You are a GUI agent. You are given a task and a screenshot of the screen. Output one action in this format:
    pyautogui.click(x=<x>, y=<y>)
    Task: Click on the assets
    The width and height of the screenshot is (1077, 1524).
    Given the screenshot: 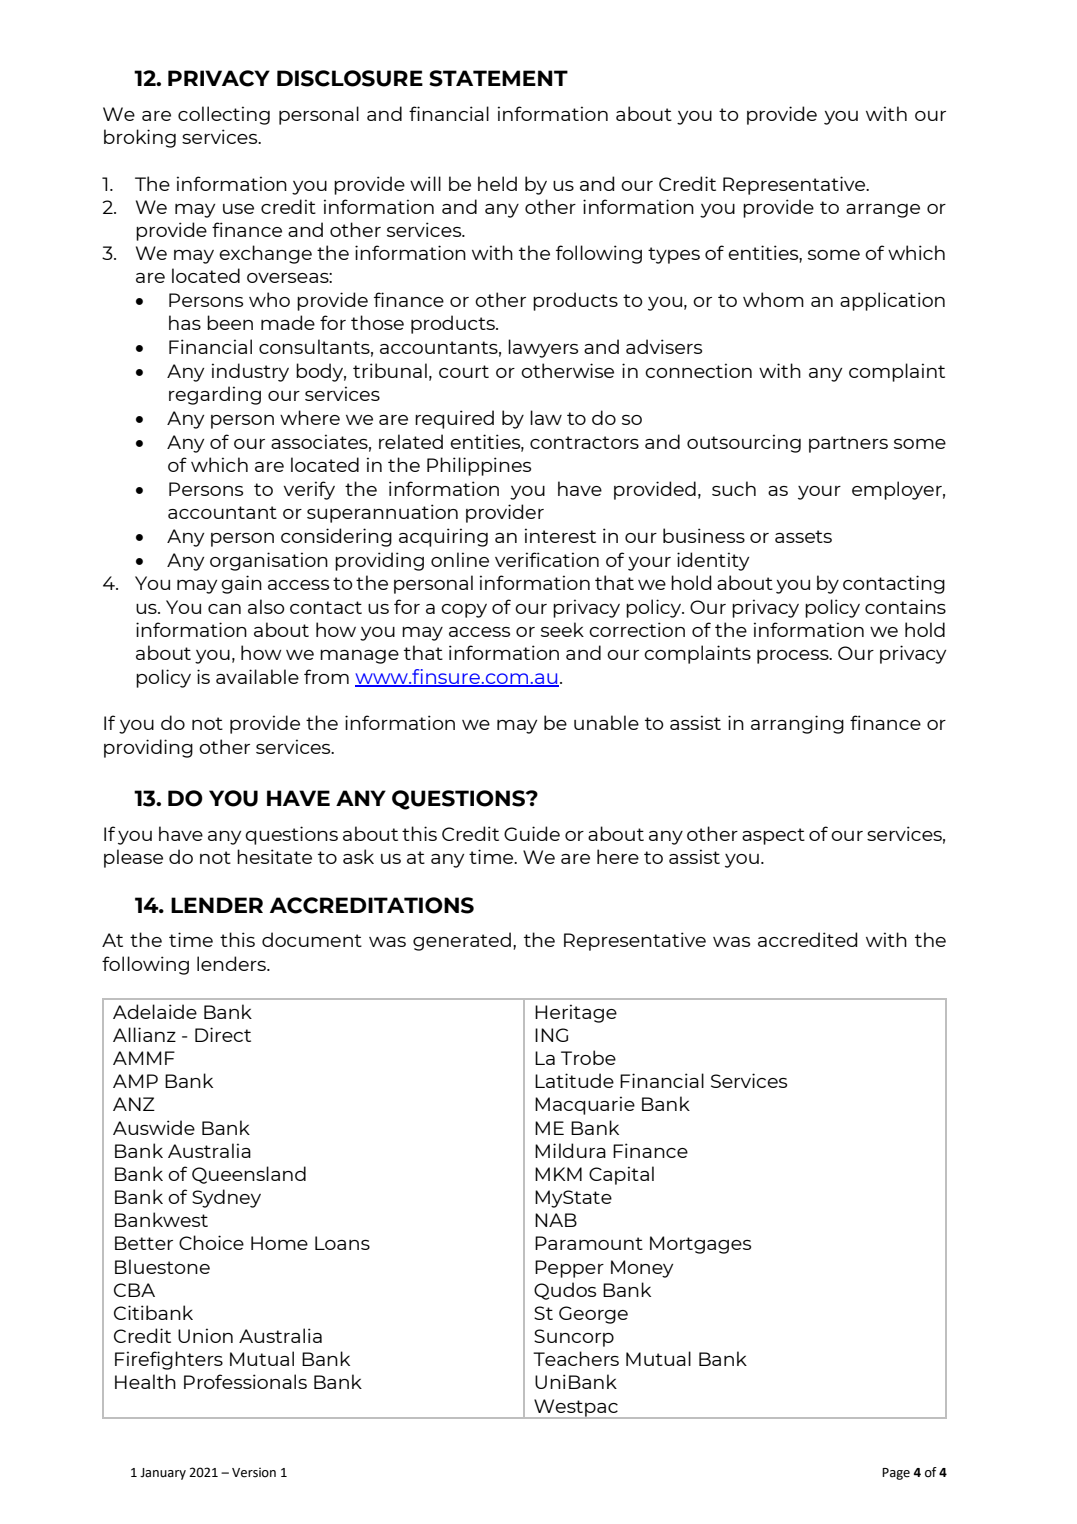 What is the action you would take?
    pyautogui.click(x=803, y=536)
